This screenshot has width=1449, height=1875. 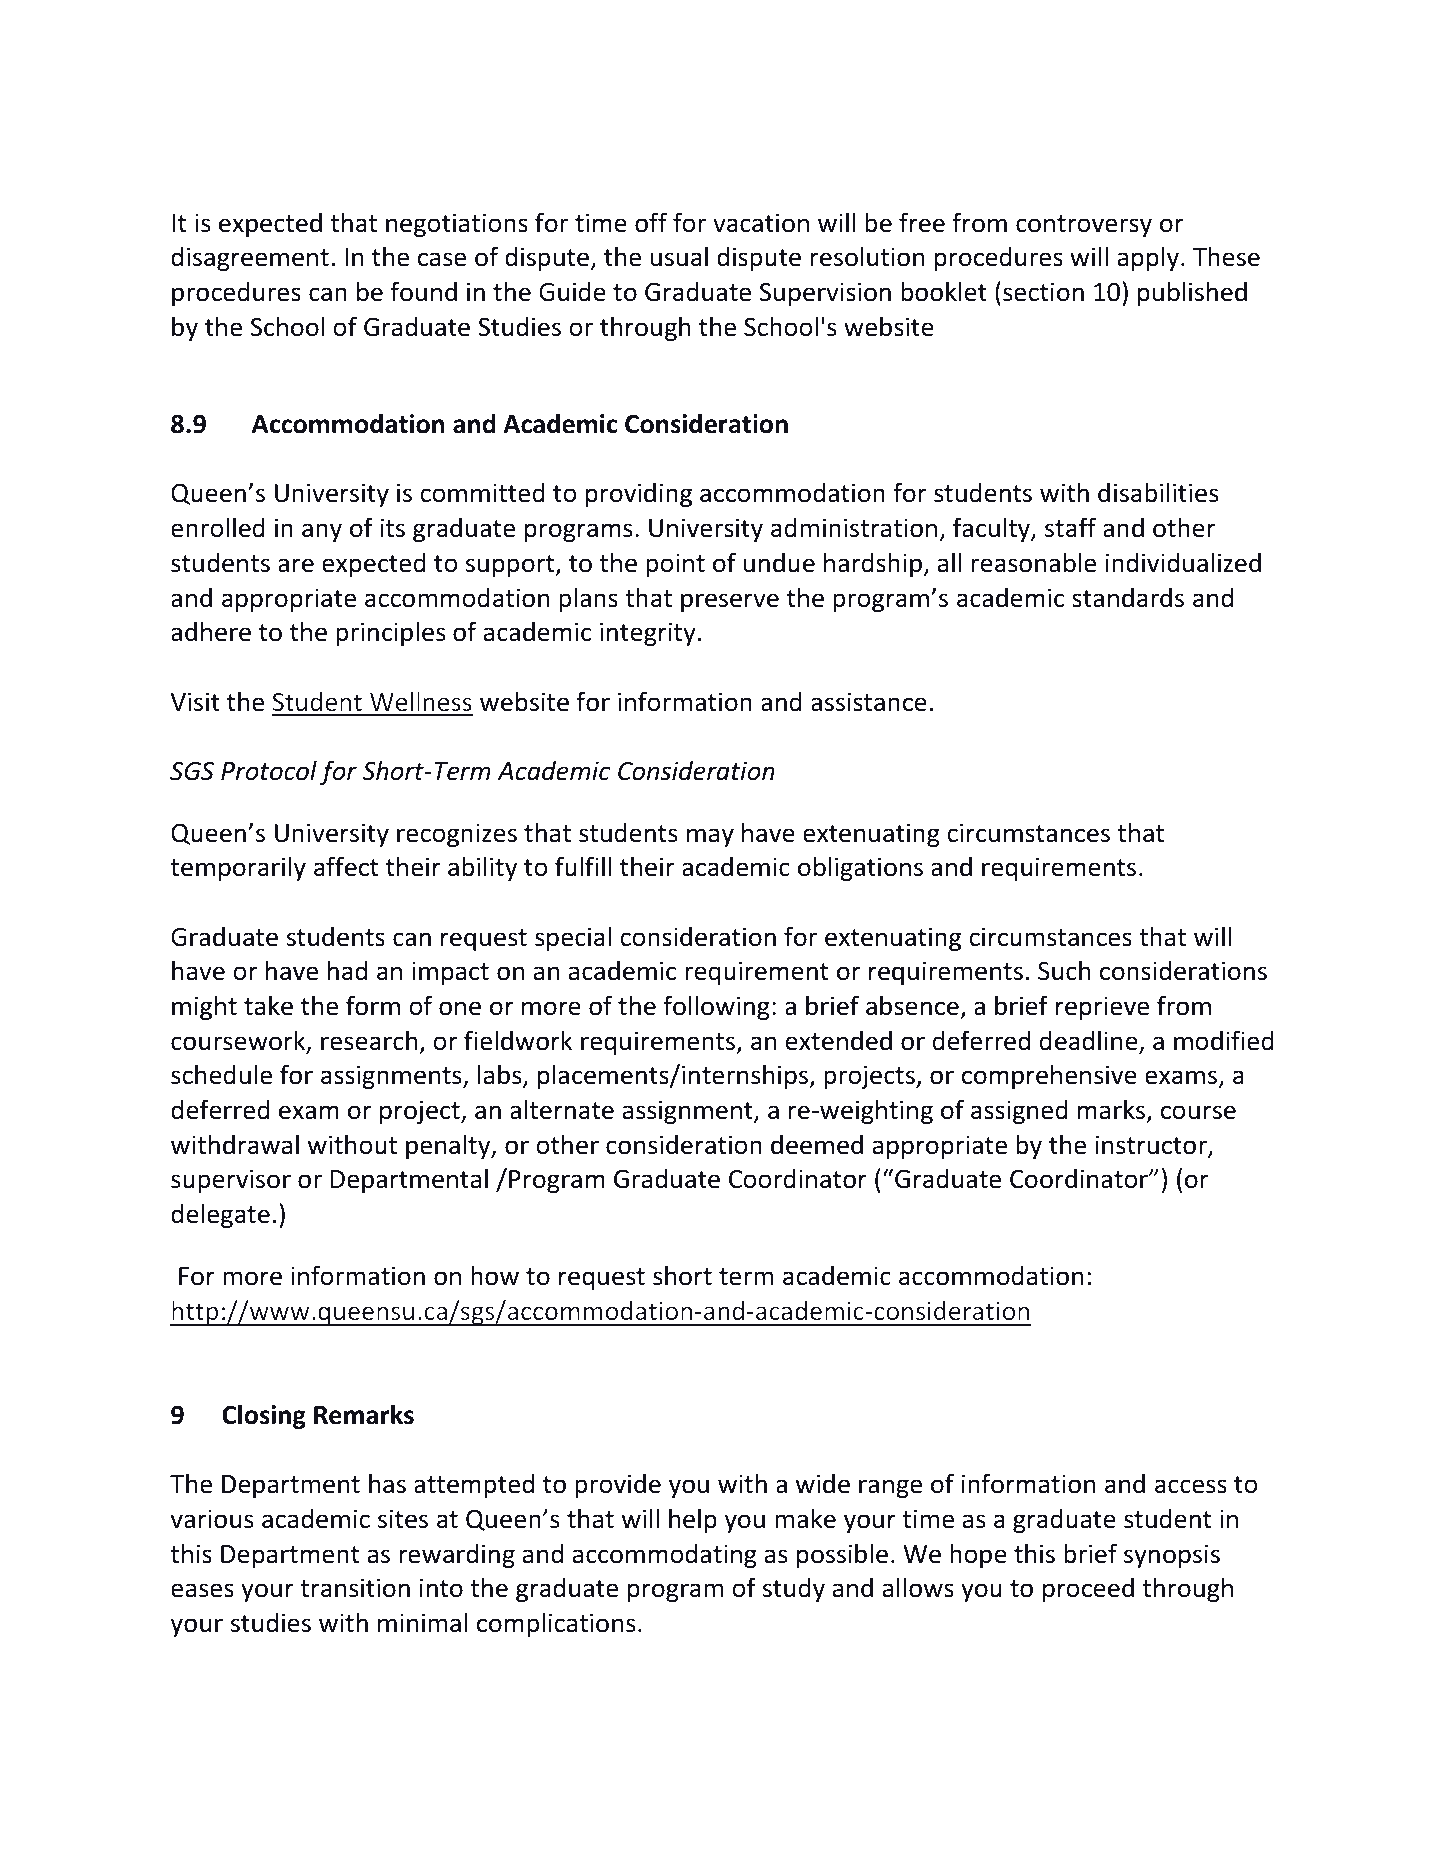 I want to click on usual, so click(x=679, y=256).
